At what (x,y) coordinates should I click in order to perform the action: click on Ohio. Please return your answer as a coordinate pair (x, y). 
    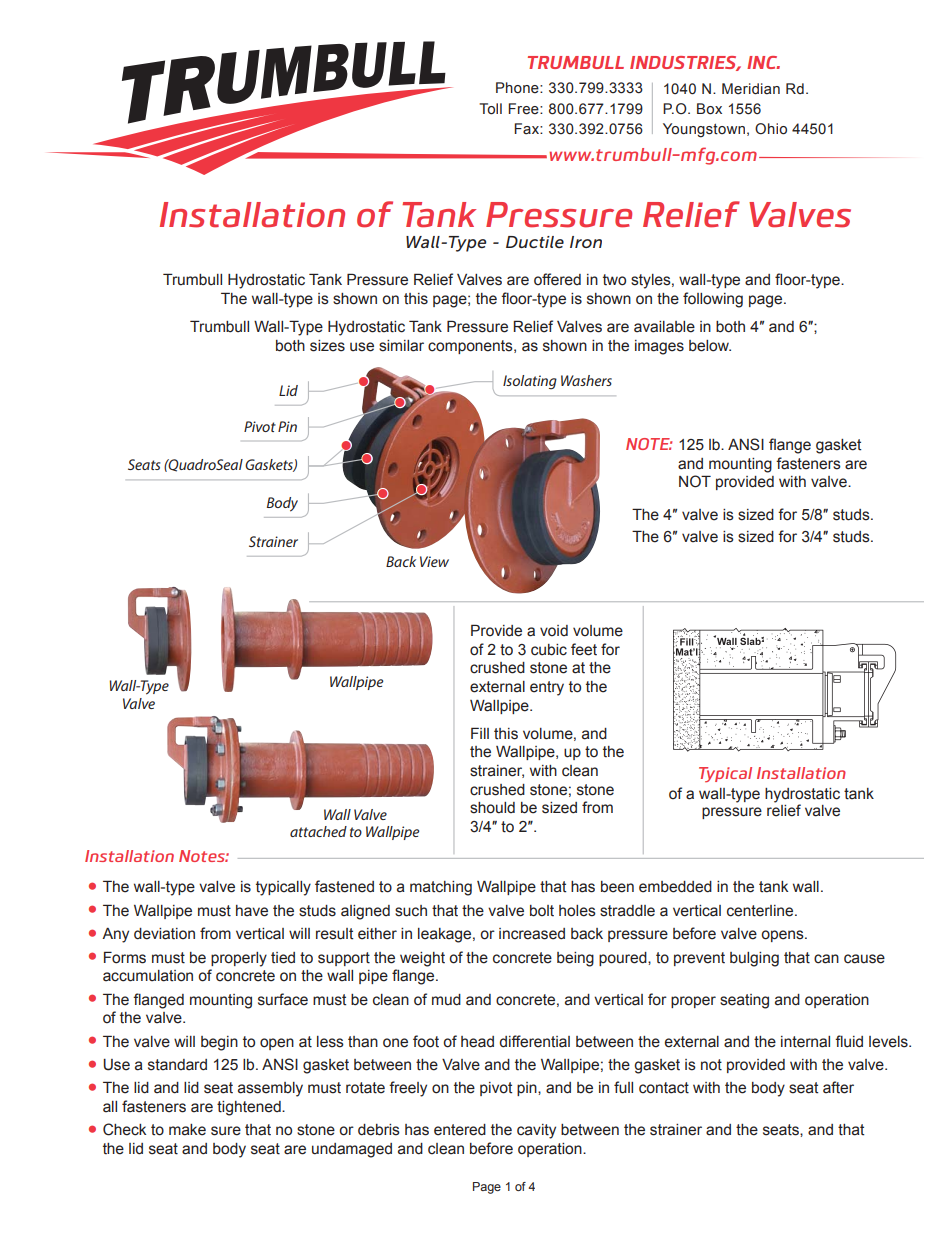
    Looking at the image, I should click on (771, 129).
